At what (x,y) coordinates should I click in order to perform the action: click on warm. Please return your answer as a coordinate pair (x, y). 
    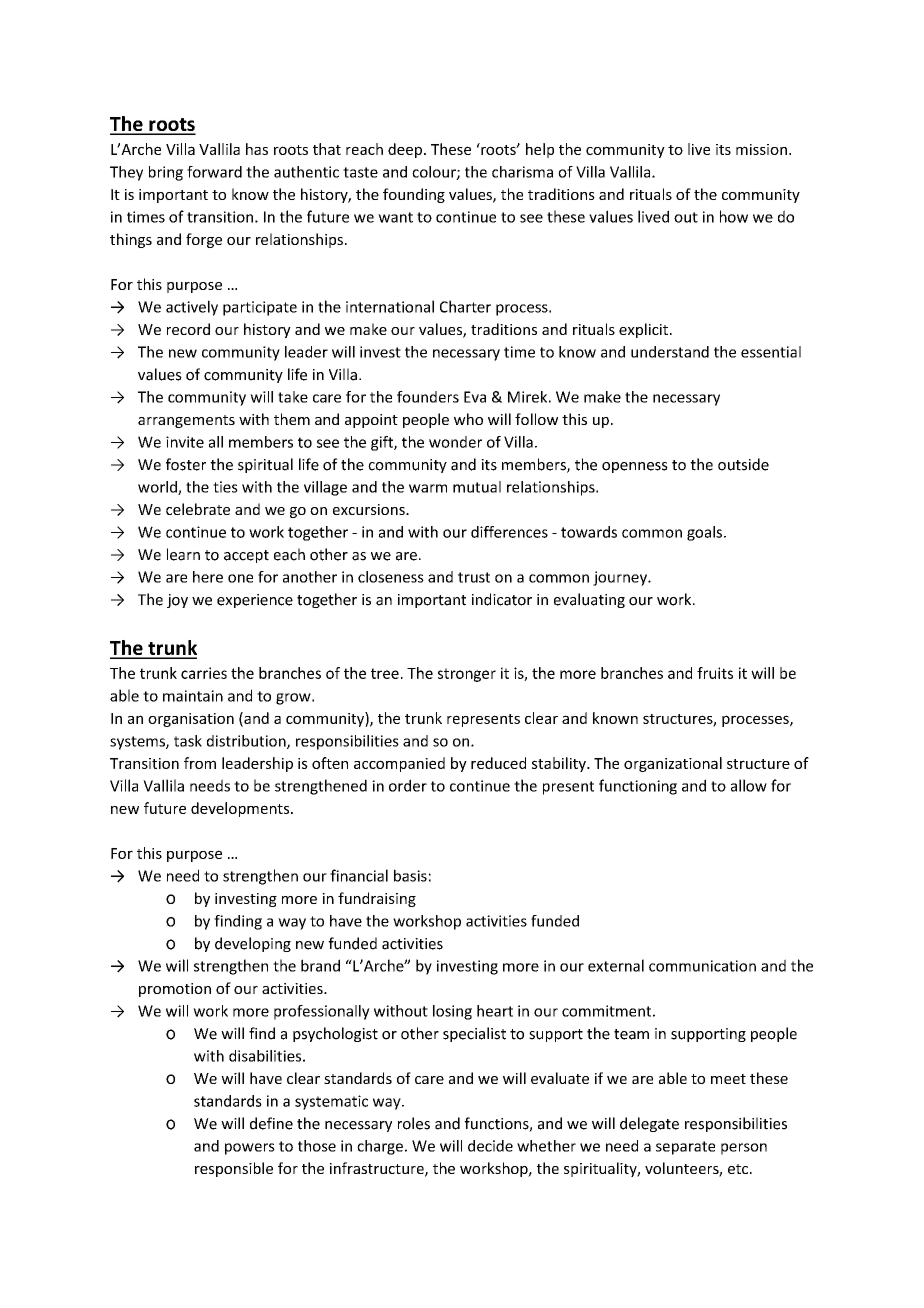
    Looking at the image, I should click on (428, 488).
